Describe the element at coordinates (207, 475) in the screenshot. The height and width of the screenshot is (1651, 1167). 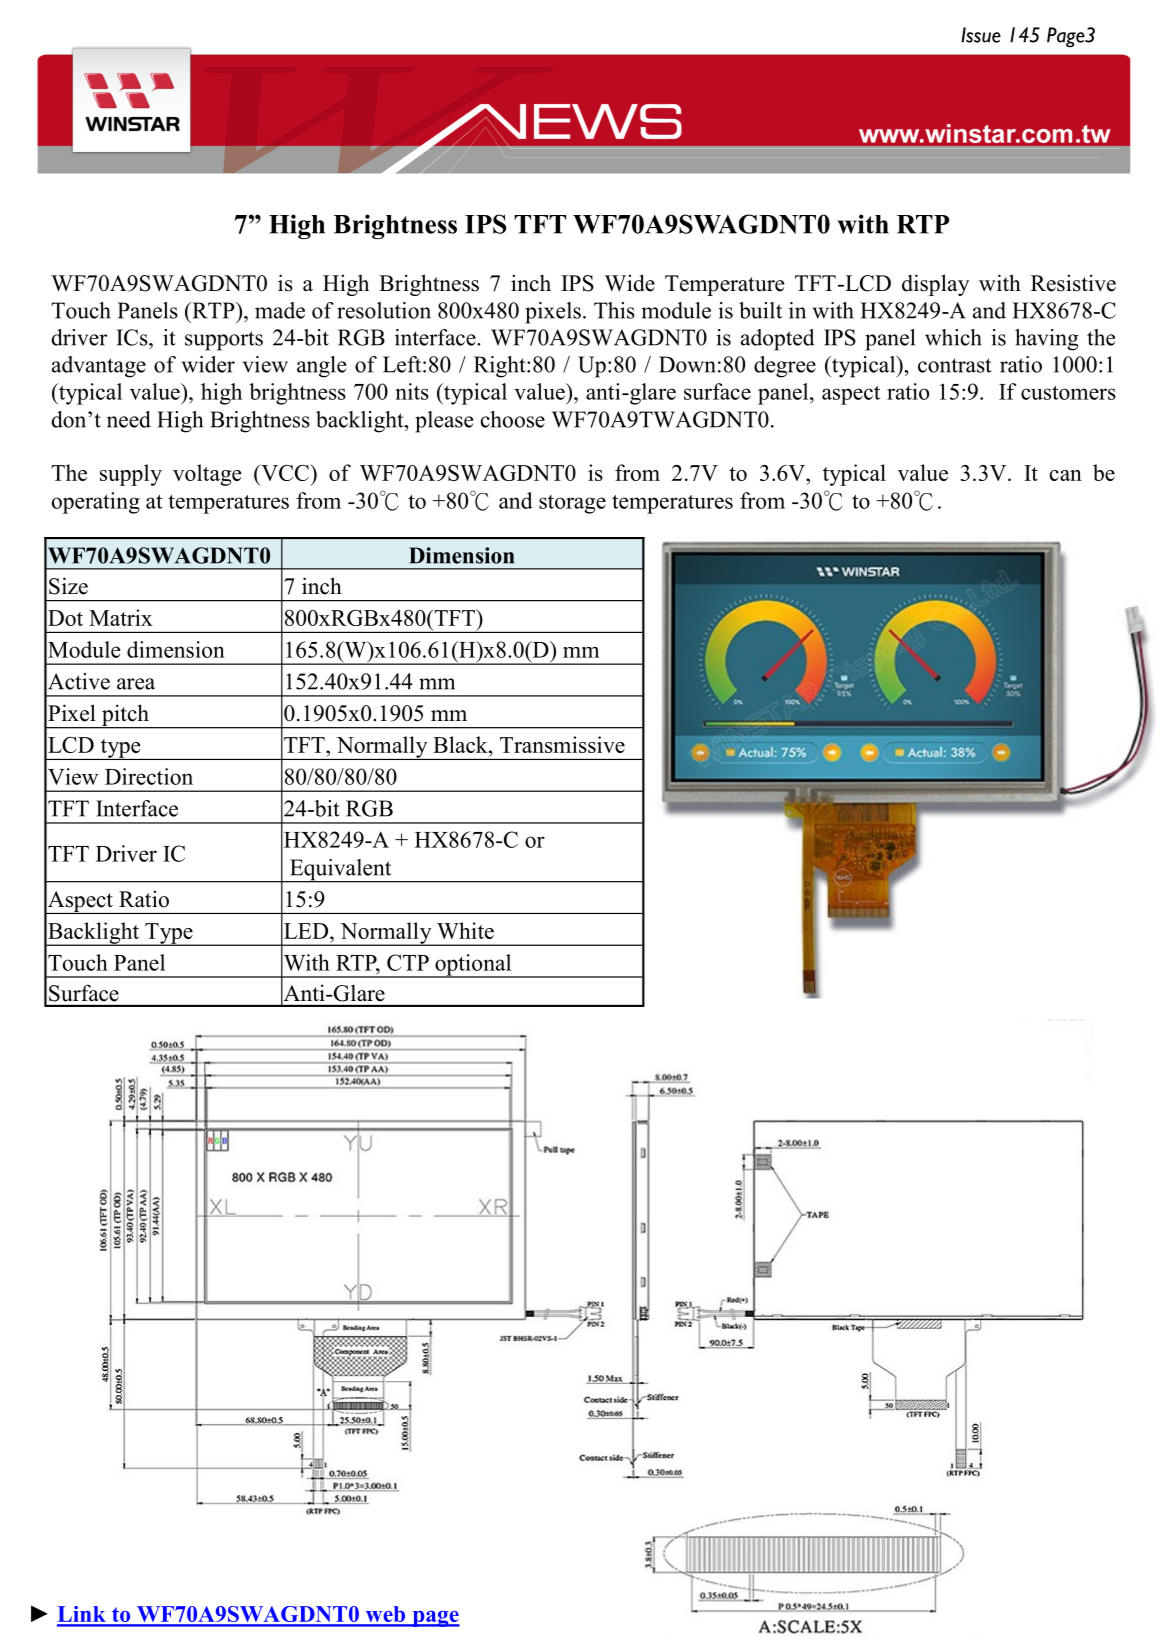
I see `voltage` at that location.
